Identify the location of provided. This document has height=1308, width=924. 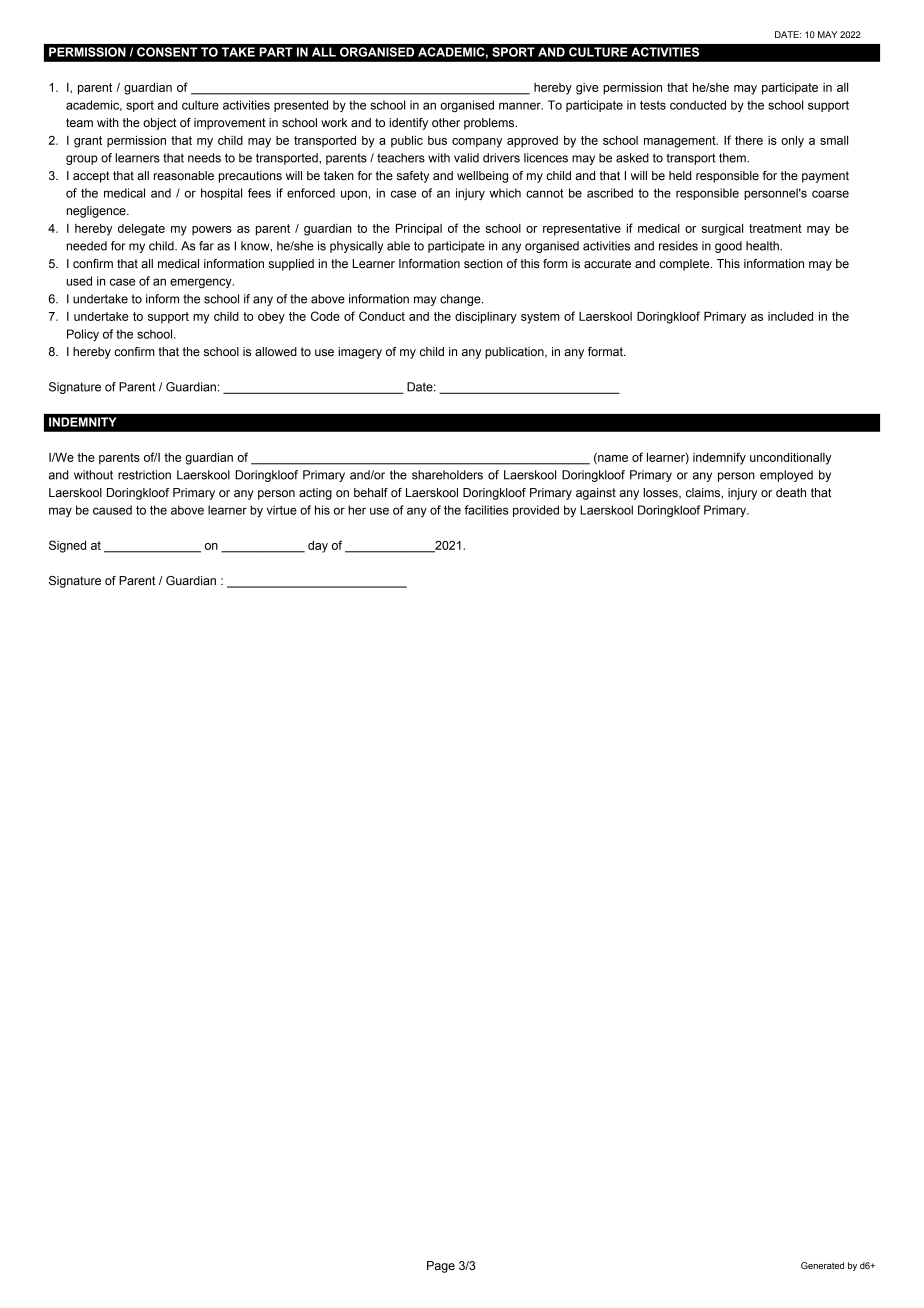
(536, 511).
